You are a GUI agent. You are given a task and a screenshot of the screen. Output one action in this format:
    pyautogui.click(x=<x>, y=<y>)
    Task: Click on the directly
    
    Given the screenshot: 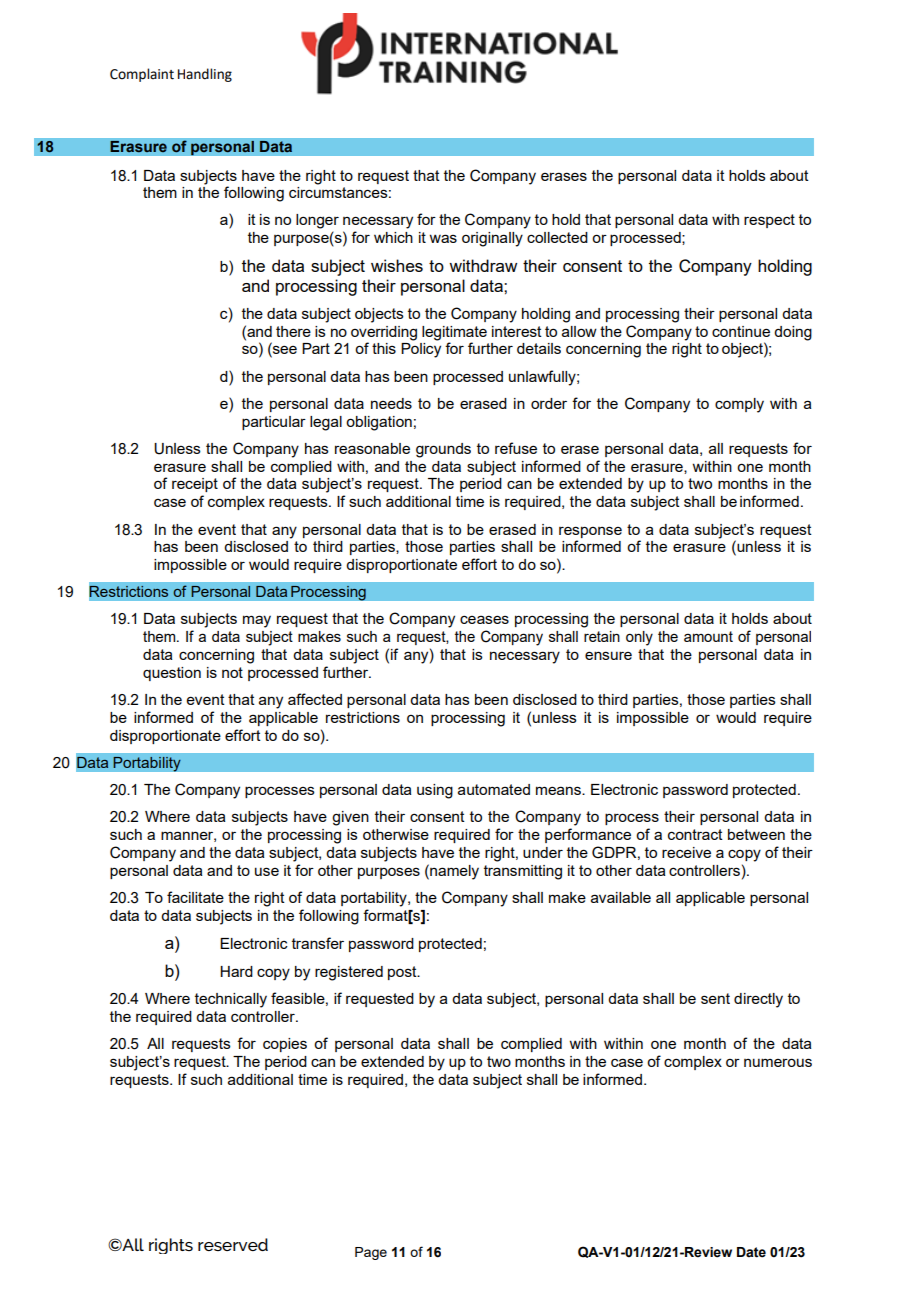 What is the action you would take?
    pyautogui.click(x=758, y=1000)
